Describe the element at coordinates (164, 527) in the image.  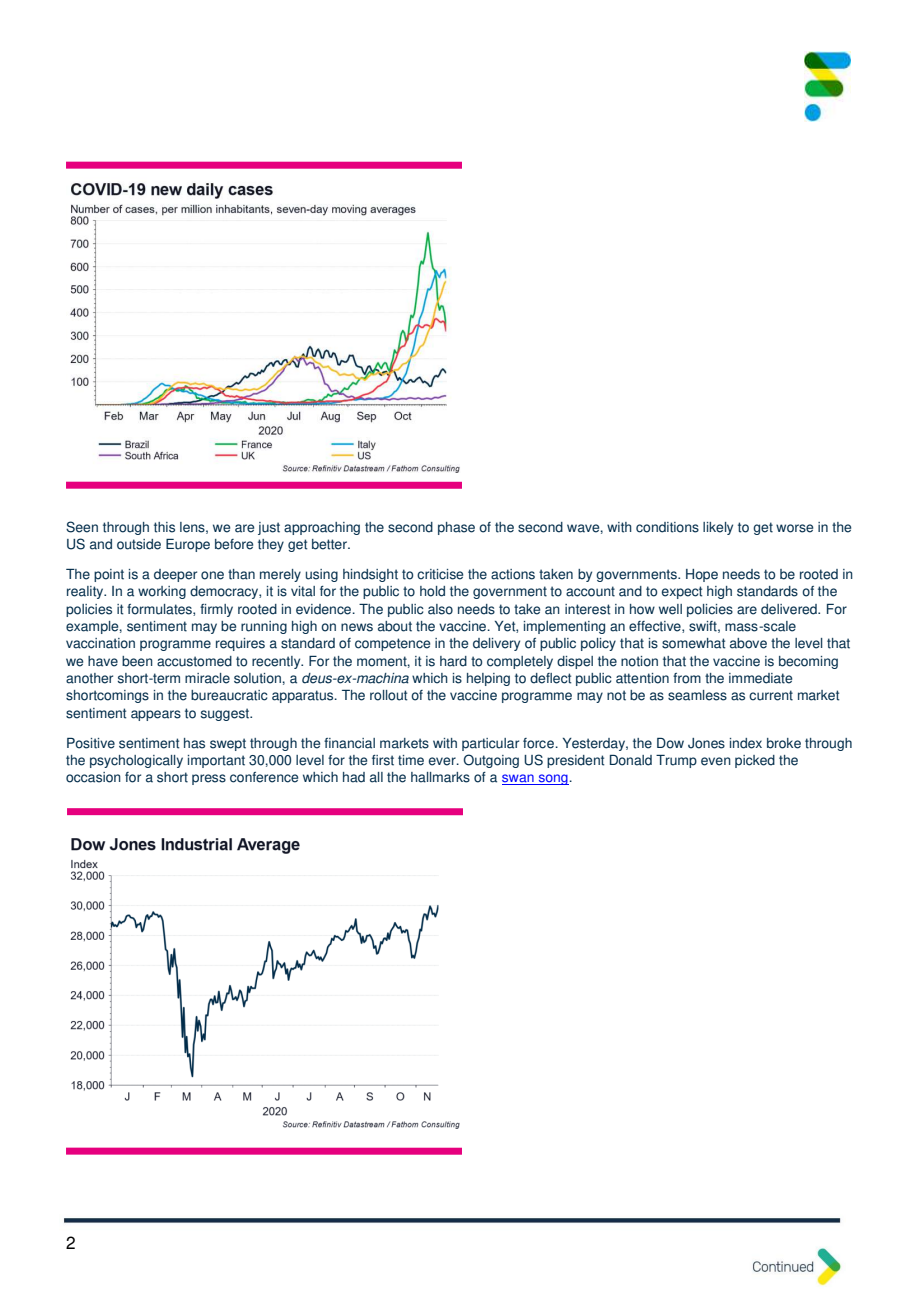
I see `this` at that location.
